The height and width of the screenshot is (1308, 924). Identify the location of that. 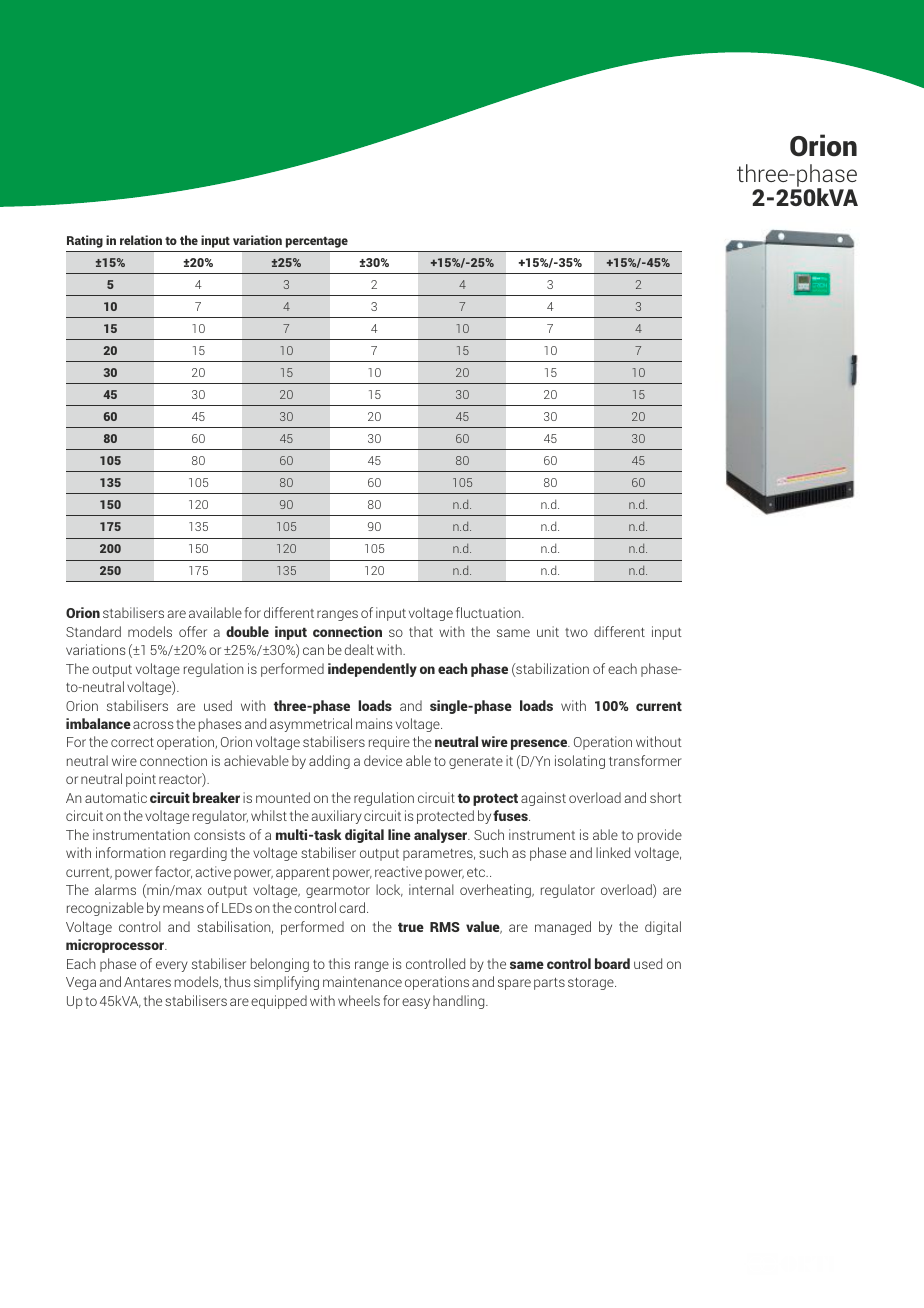
(421, 631).
